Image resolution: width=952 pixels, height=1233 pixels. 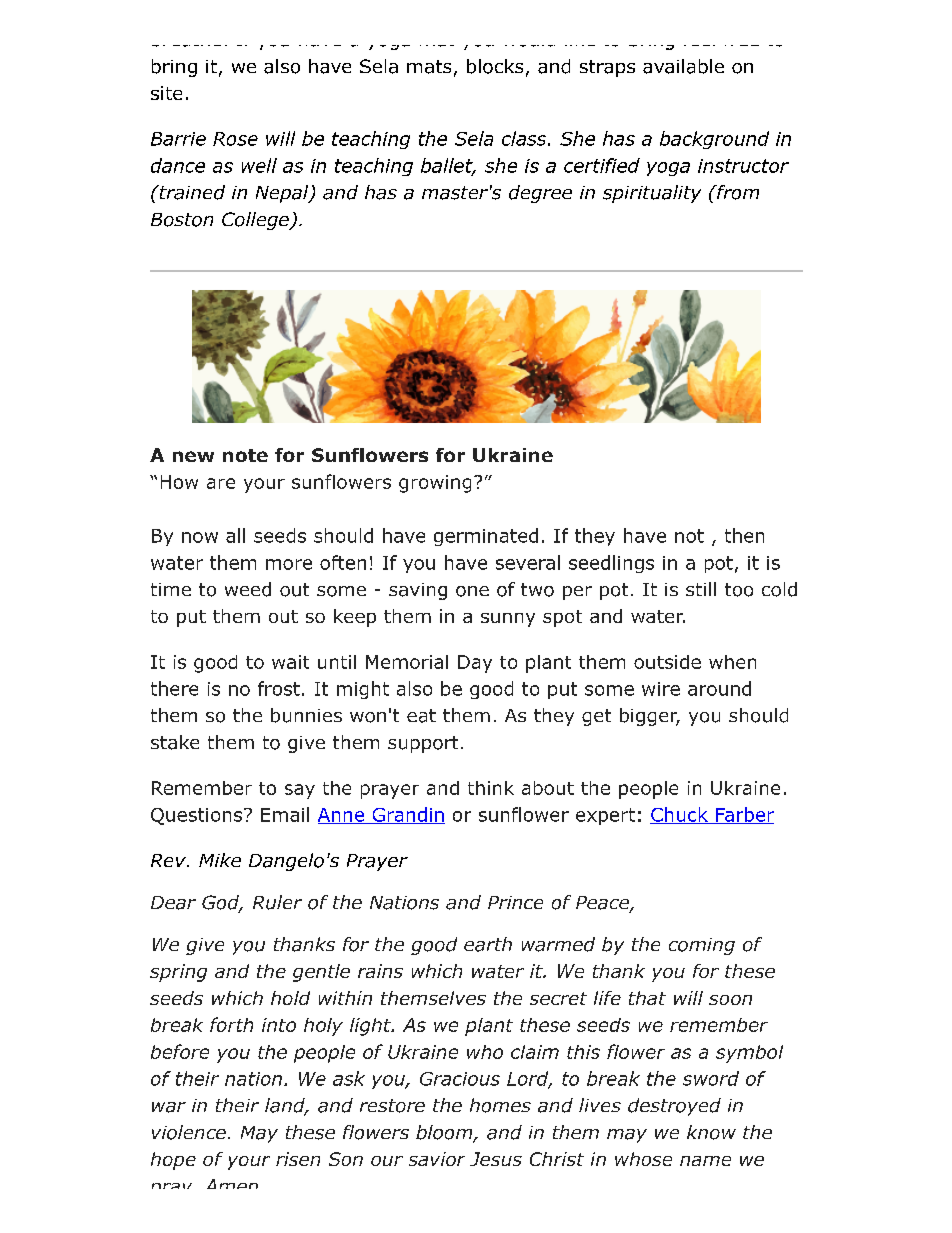 What do you see at coordinates (496, 1159) in the screenshot?
I see `Jesus` at bounding box center [496, 1159].
